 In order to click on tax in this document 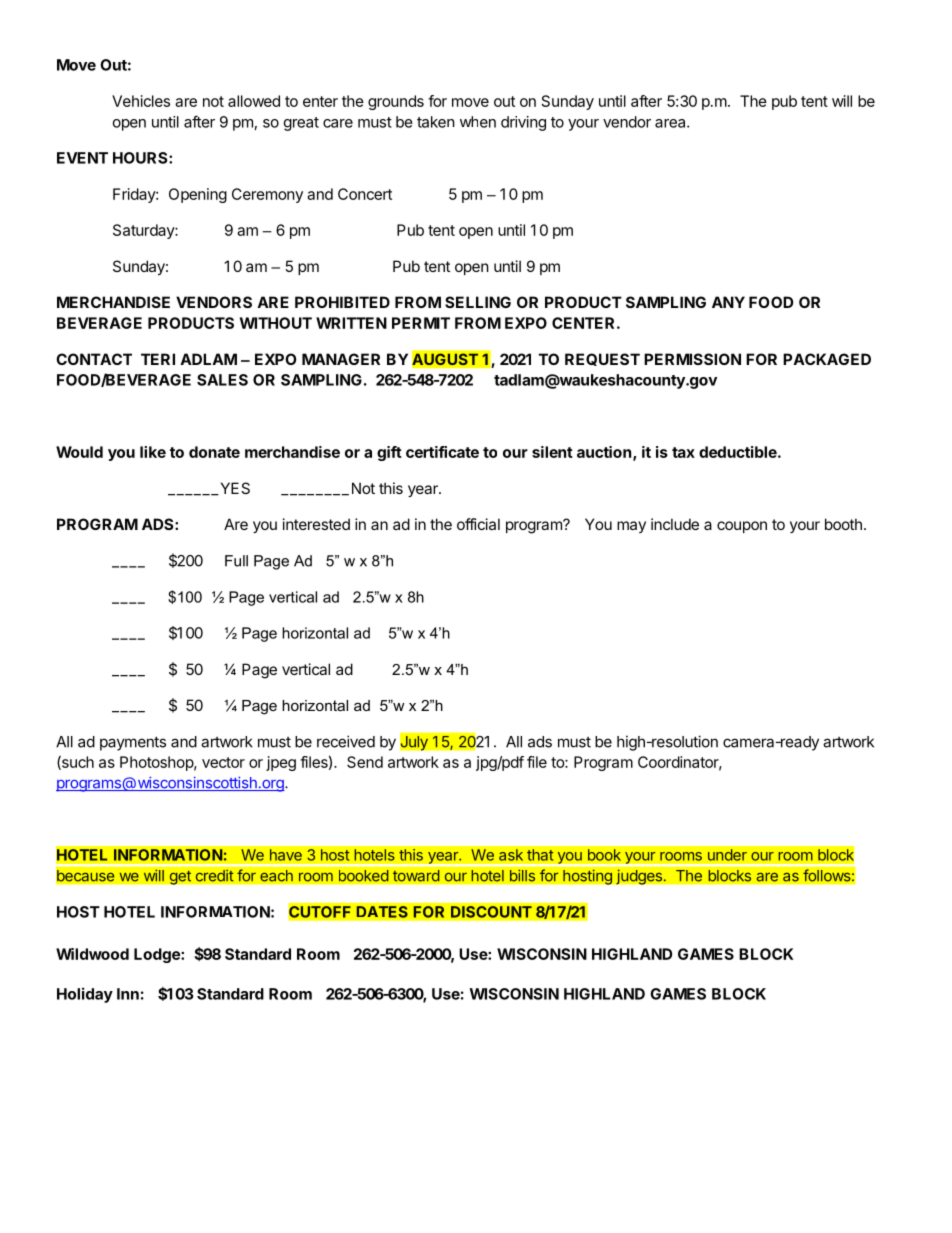, I will do `click(683, 452)`.
